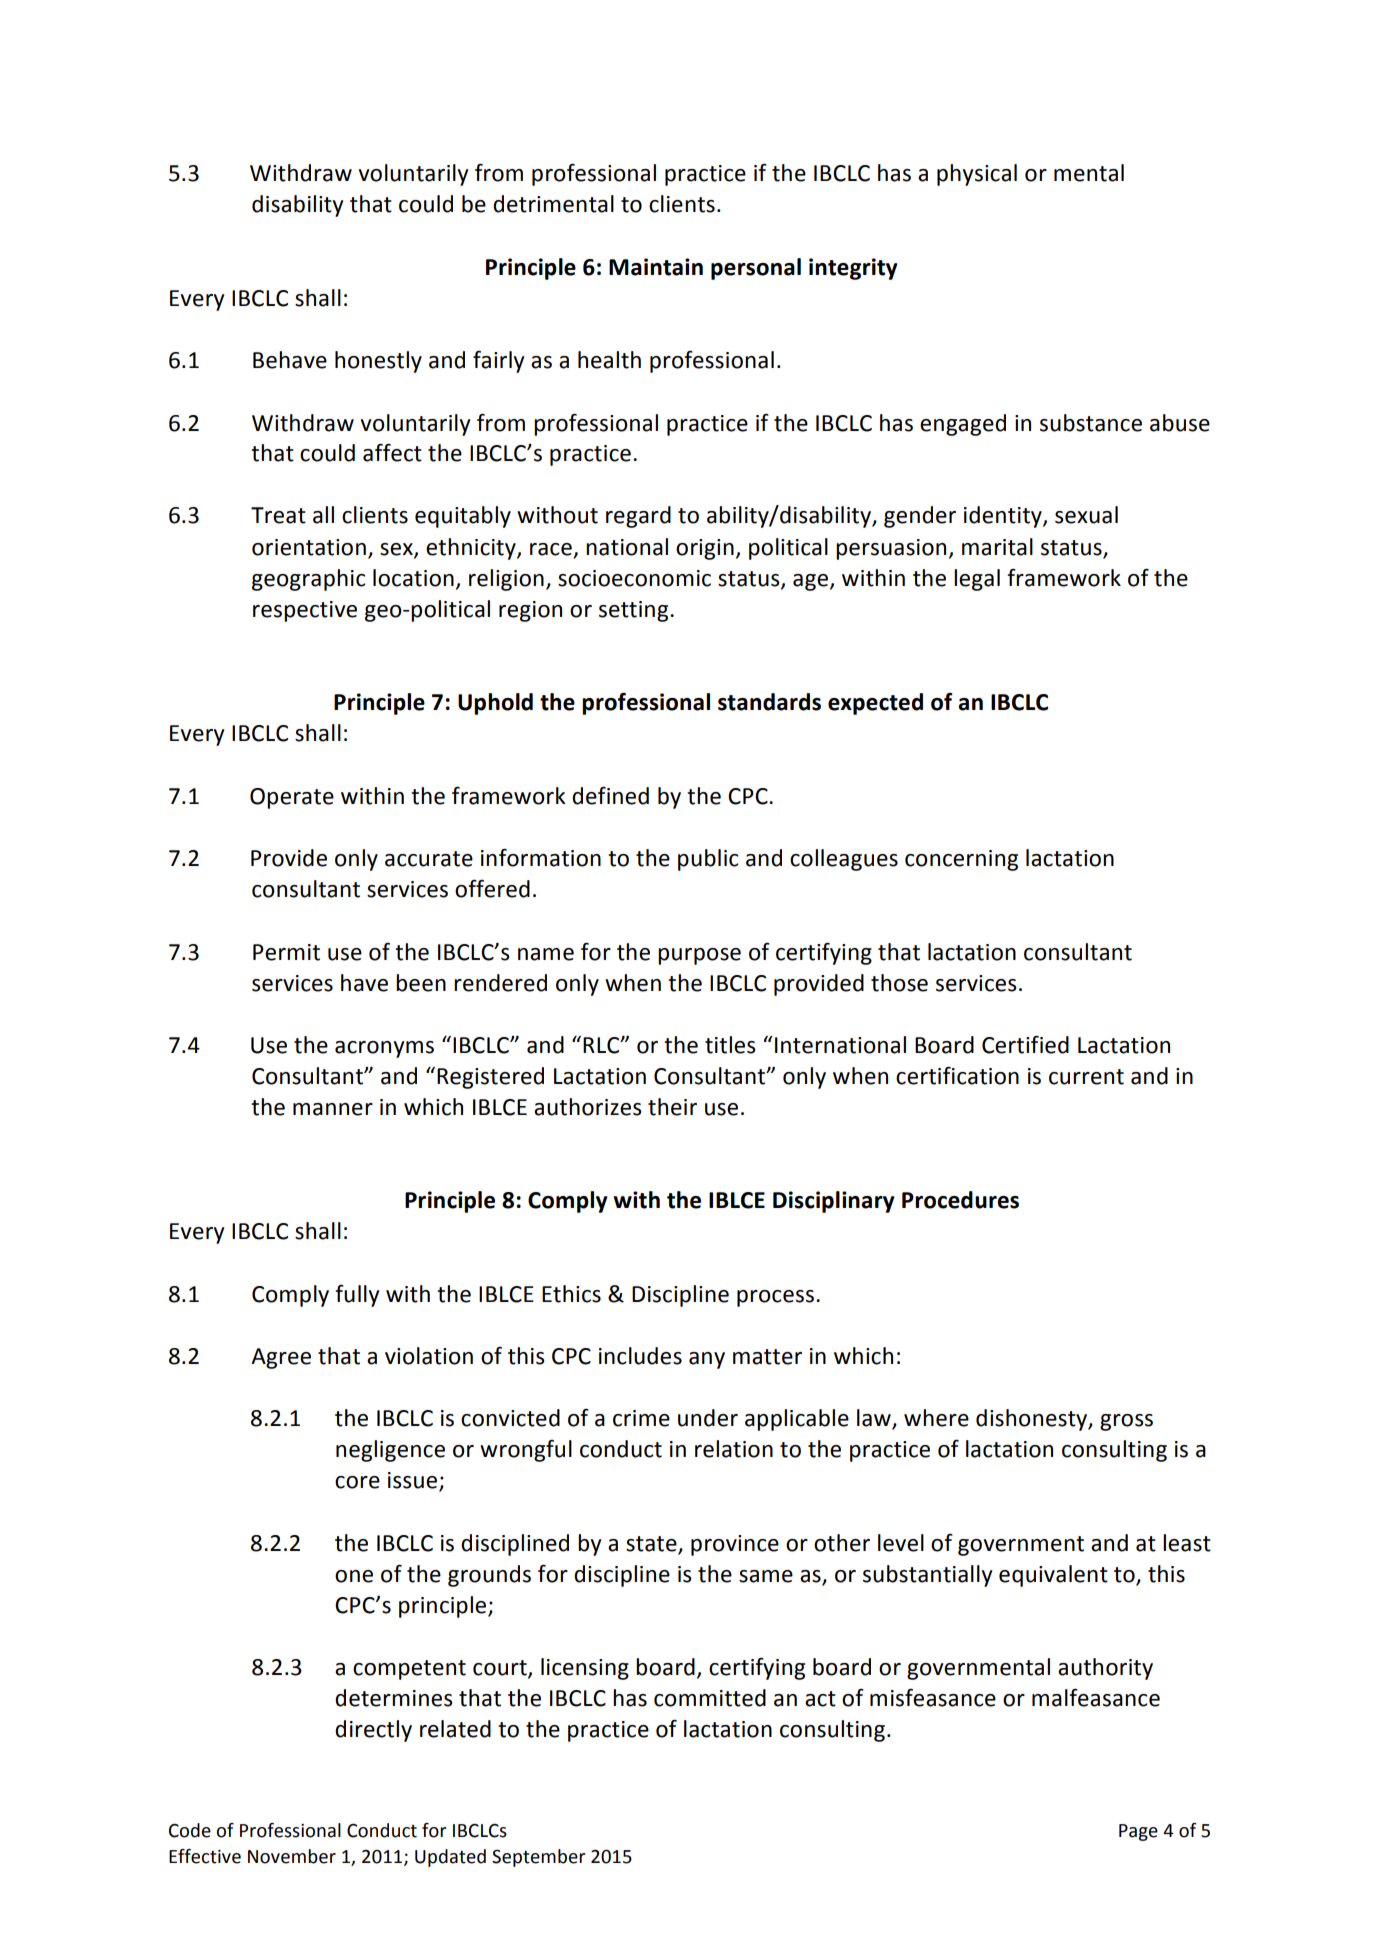 Image resolution: width=1380 pixels, height=1951 pixels. What do you see at coordinates (292, 1856) in the screenshot?
I see `November` at bounding box center [292, 1856].
